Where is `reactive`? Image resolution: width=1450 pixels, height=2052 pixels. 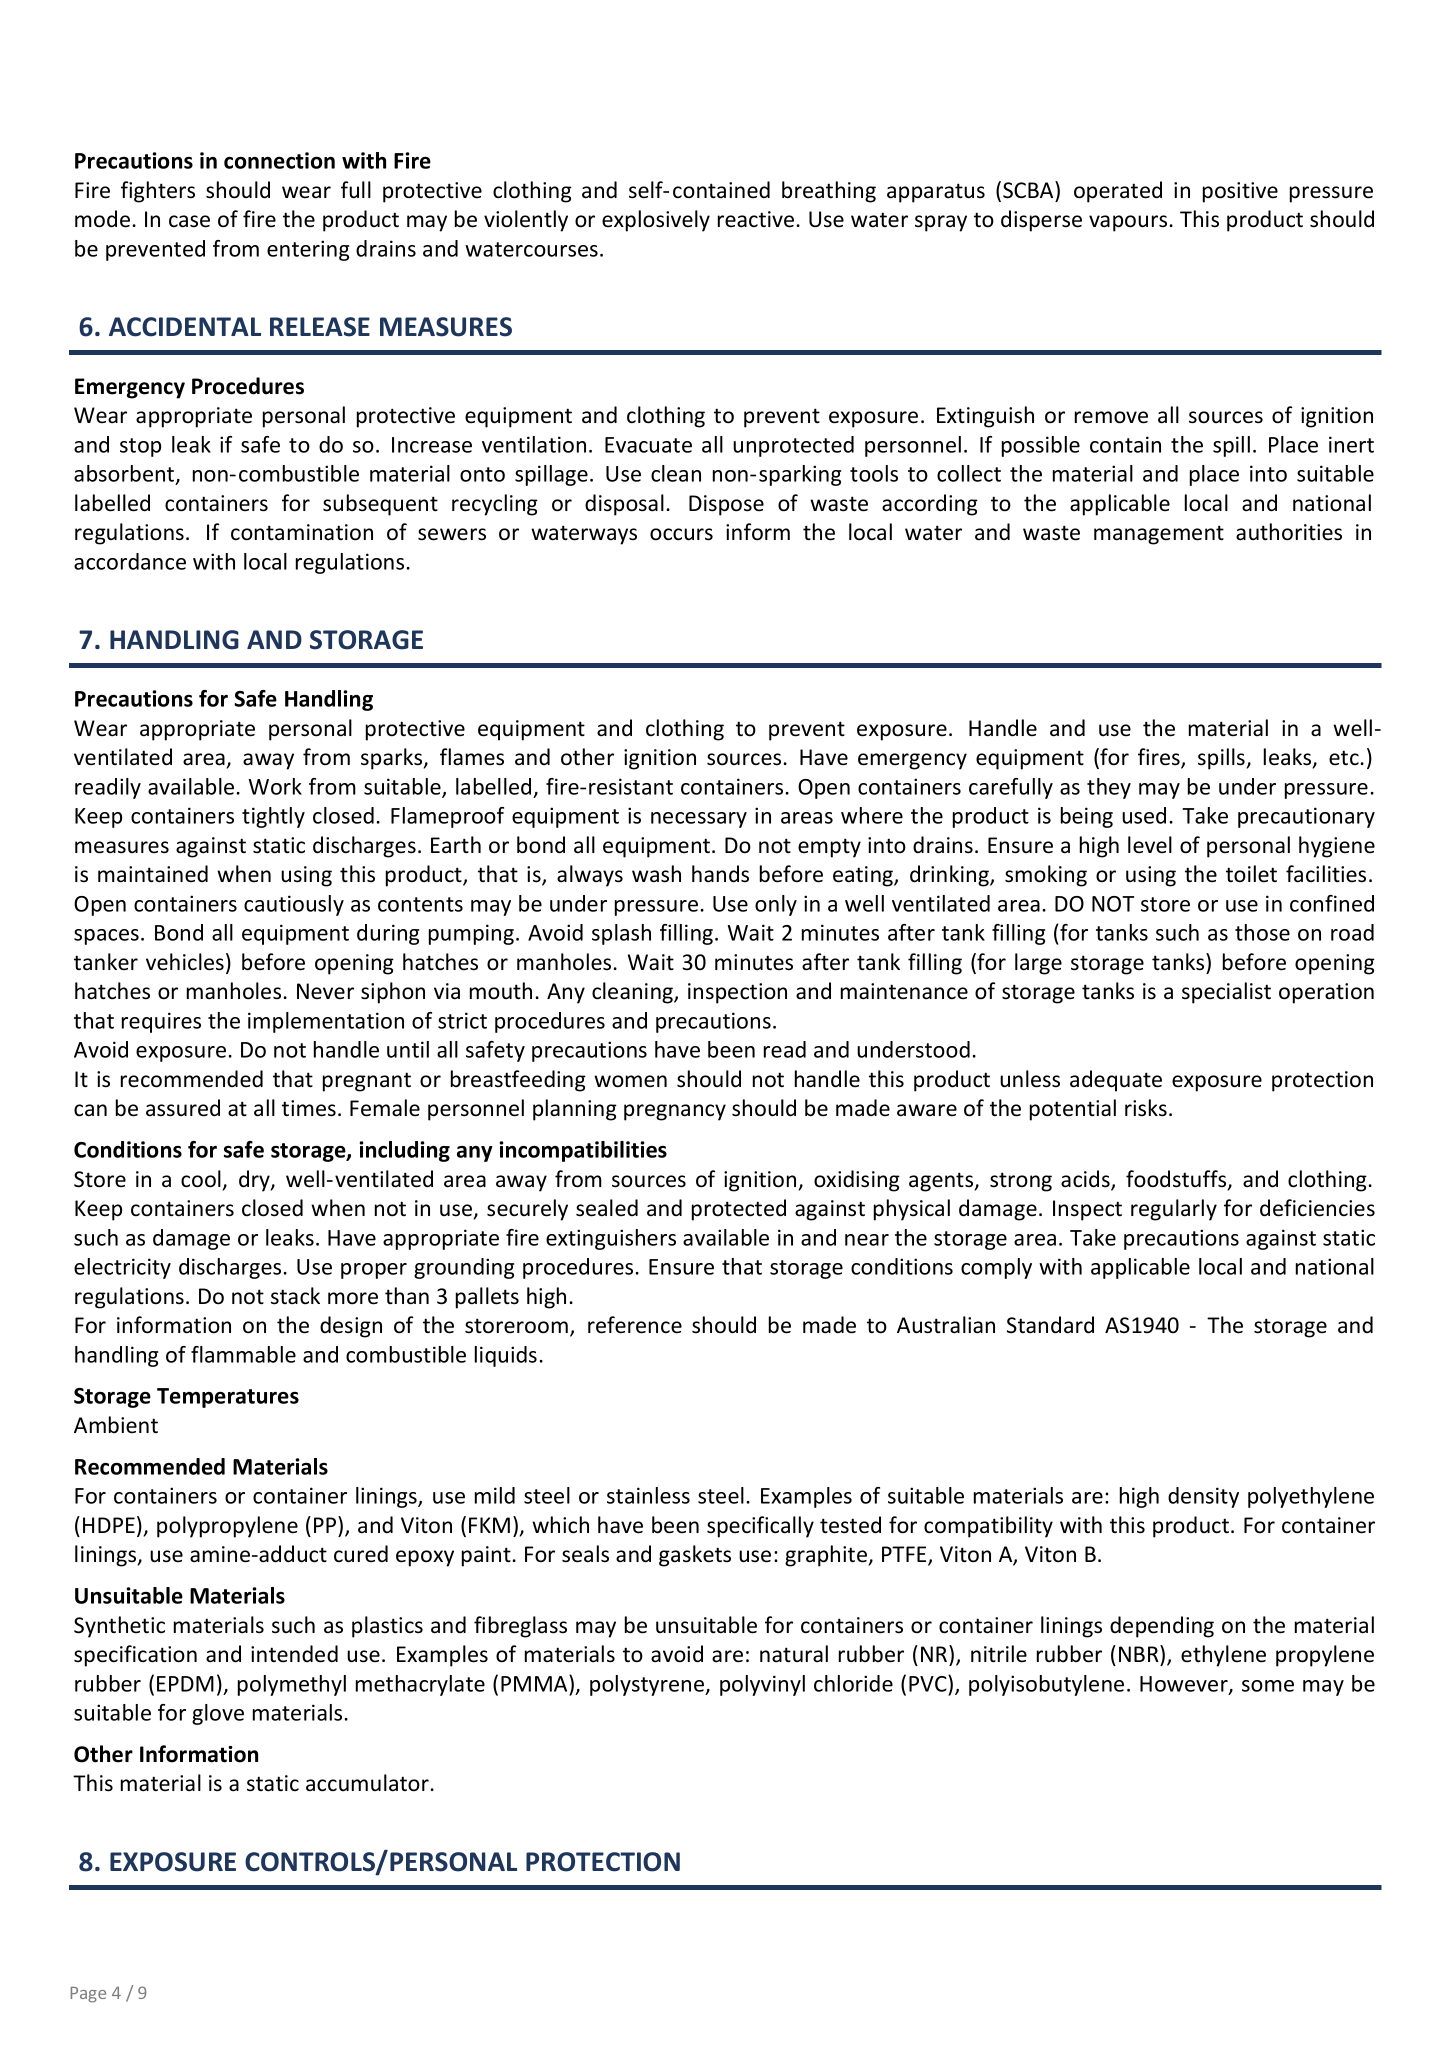 reactive is located at coordinates (756, 219).
